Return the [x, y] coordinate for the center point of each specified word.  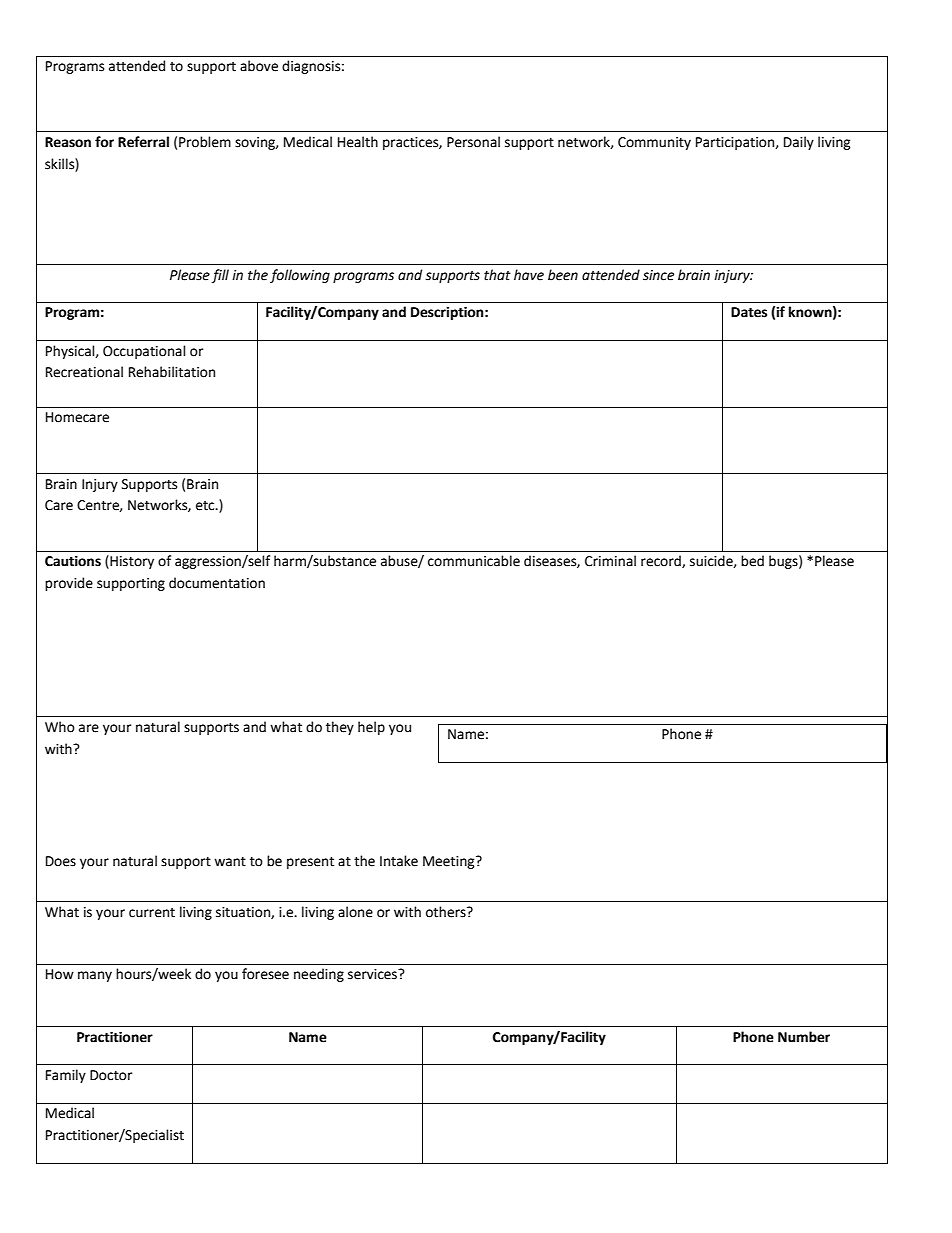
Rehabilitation [172, 372]
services [374, 974]
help [371, 728]
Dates [749, 312]
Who [60, 727]
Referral [143, 142]
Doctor [111, 1075]
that [497, 275]
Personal [473, 142]
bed [752, 561]
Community [654, 143]
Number [804, 1037]
